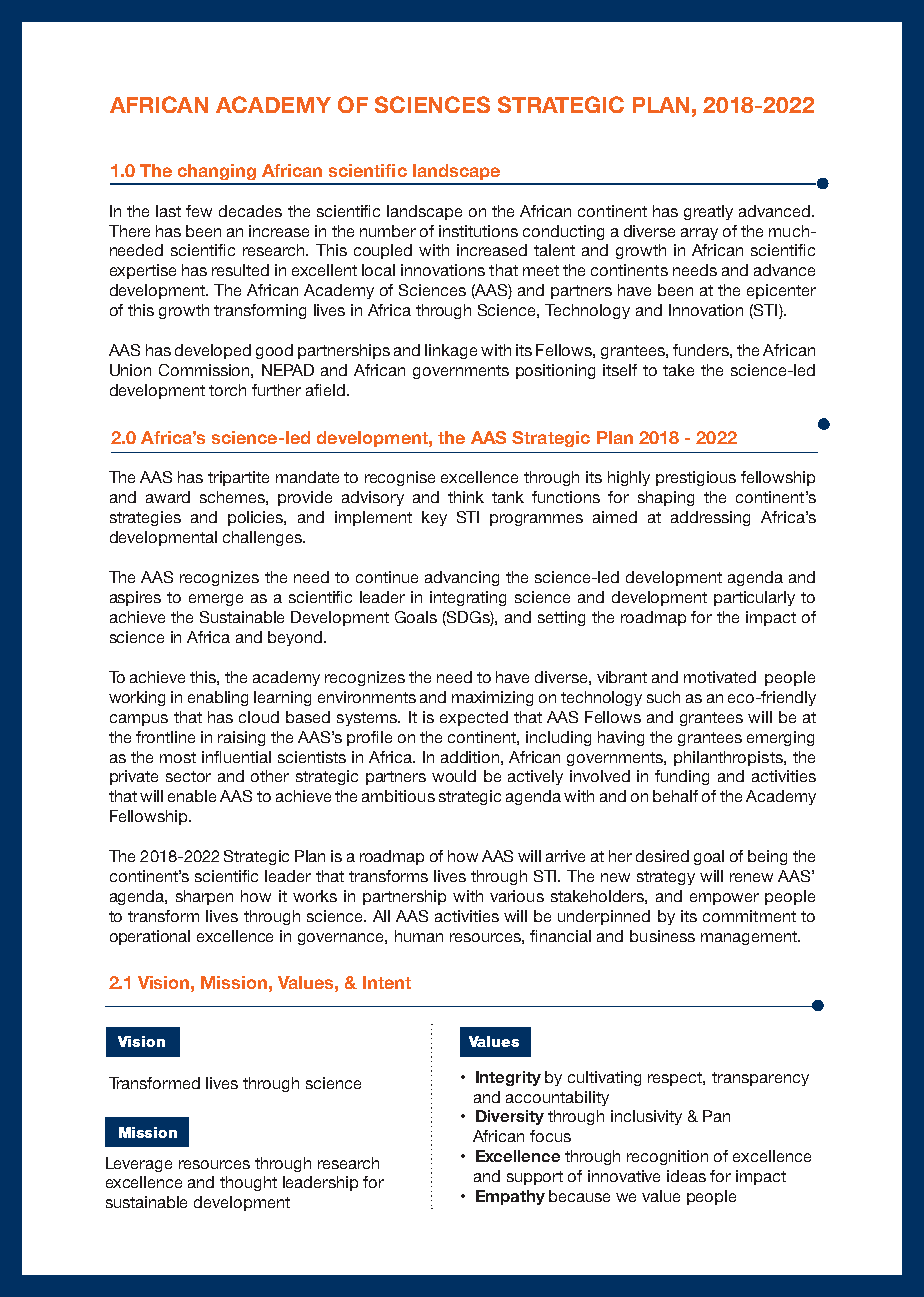 Image resolution: width=924 pixels, height=1297 pixels. Describe the element at coordinates (699, 234) in the page. I see `array` at that location.
